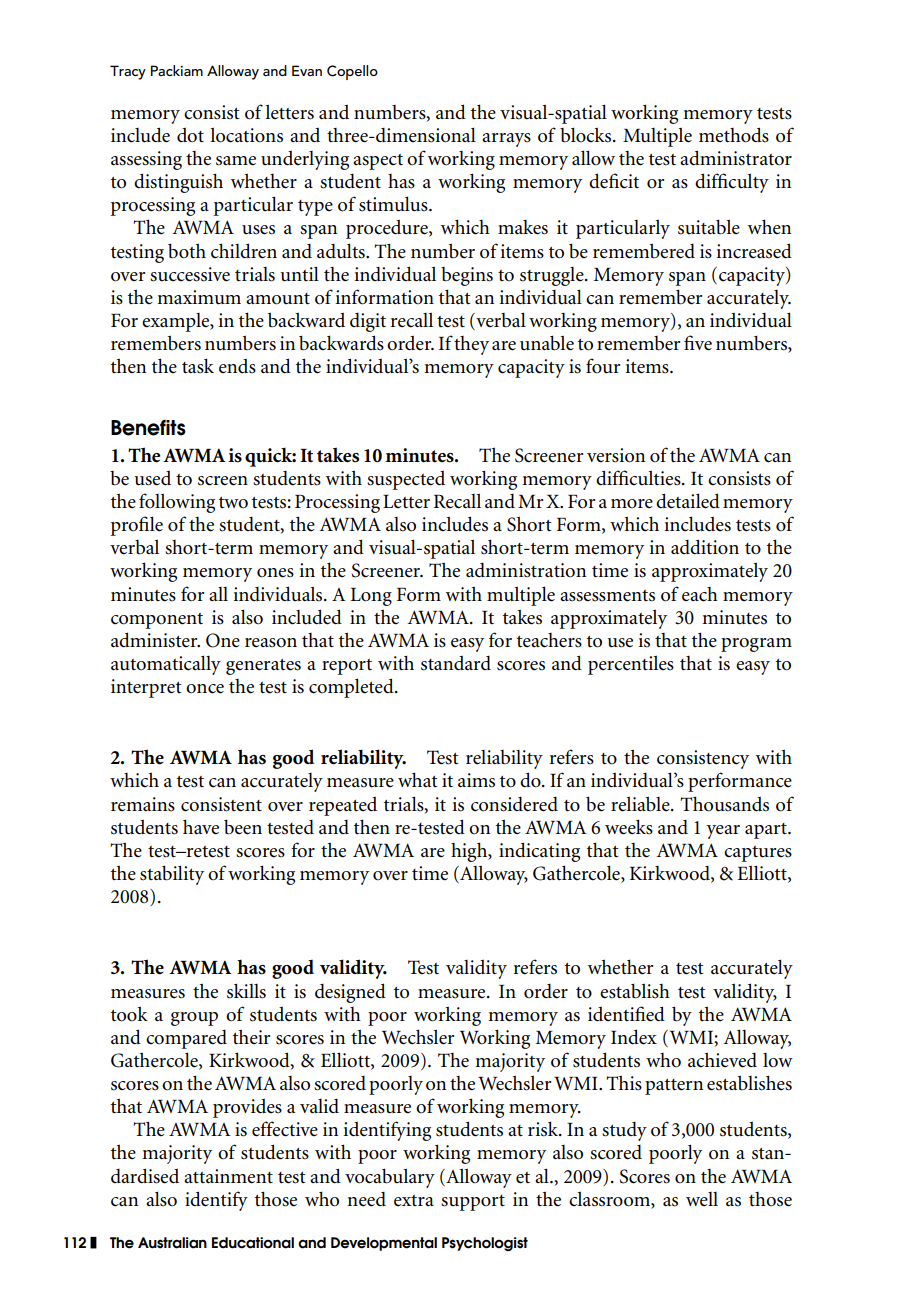 This screenshot has height=1316, width=904. Describe the element at coordinates (172, 1243) in the screenshot. I see `Australian` at that location.
